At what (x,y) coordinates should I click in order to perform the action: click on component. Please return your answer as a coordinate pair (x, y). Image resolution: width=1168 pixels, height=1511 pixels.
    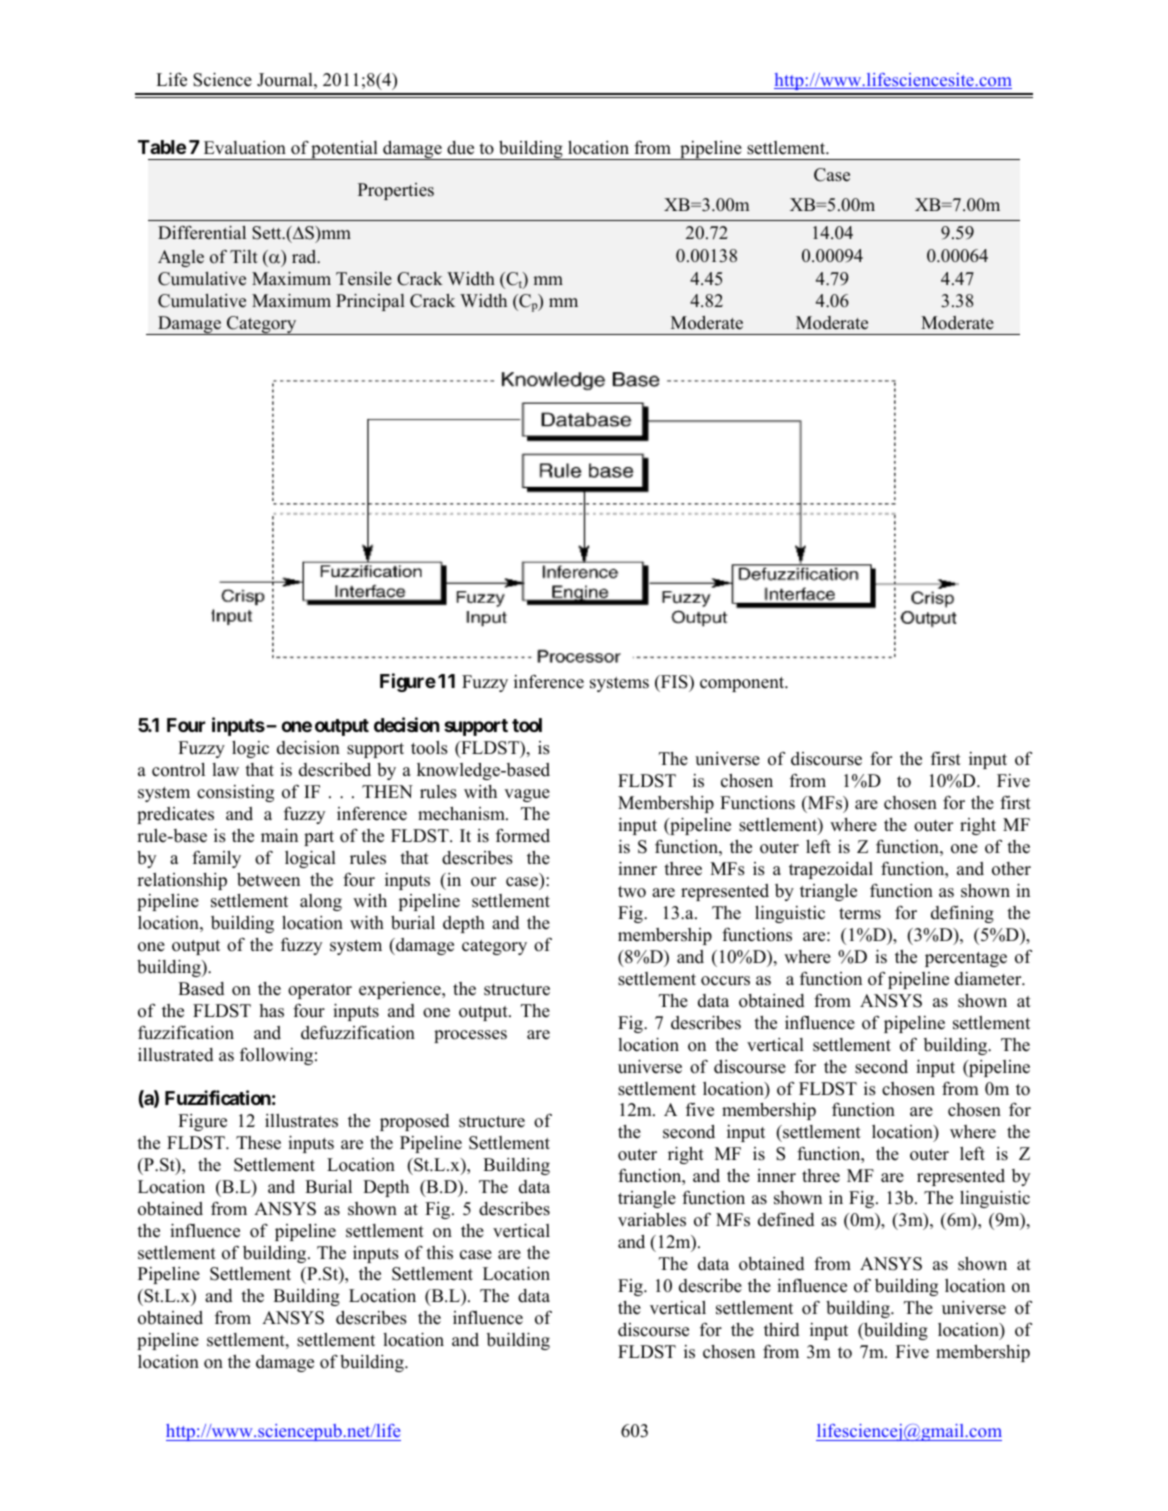
    Looking at the image, I should click on (743, 684).
